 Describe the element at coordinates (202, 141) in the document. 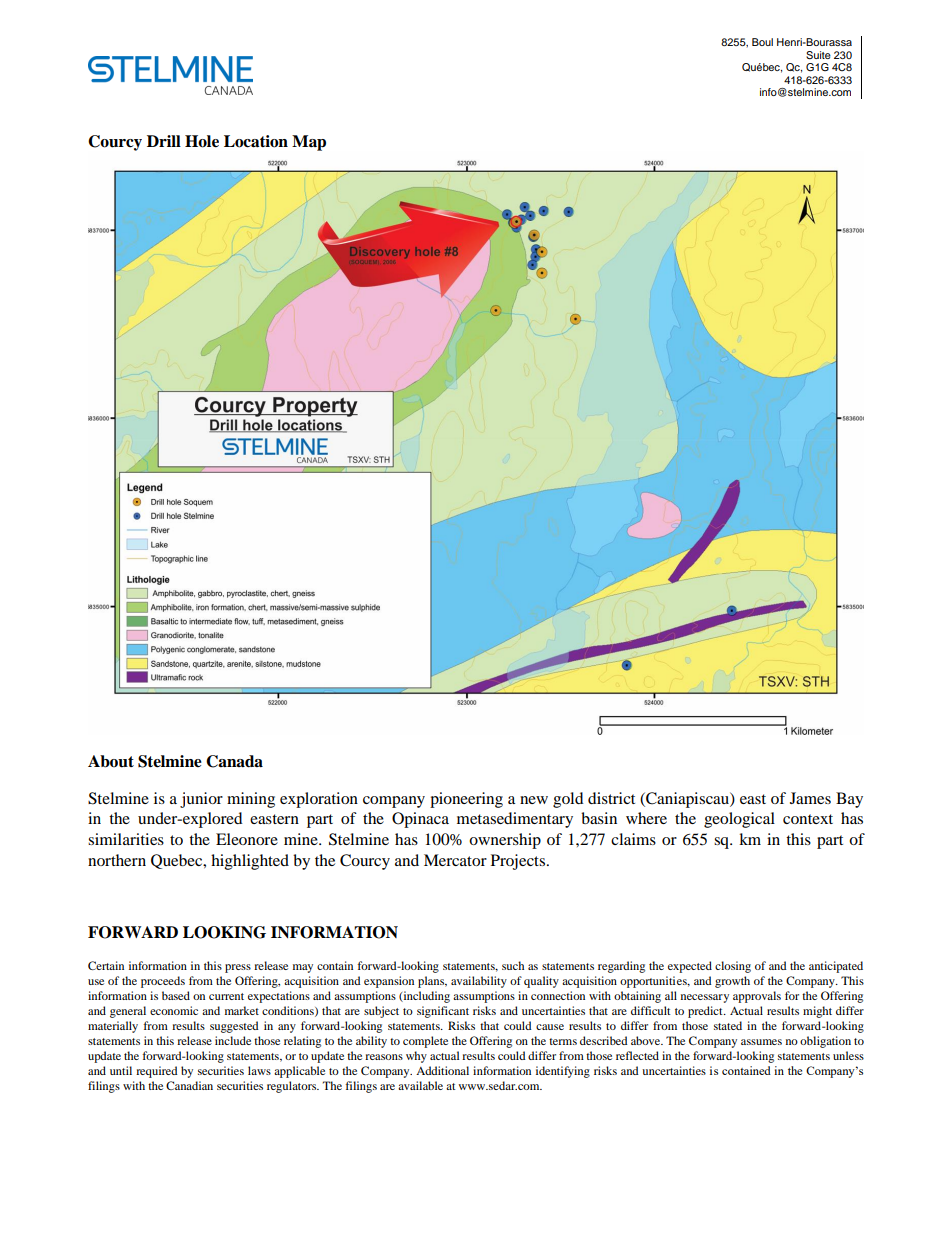

I see `Hole` at that location.
